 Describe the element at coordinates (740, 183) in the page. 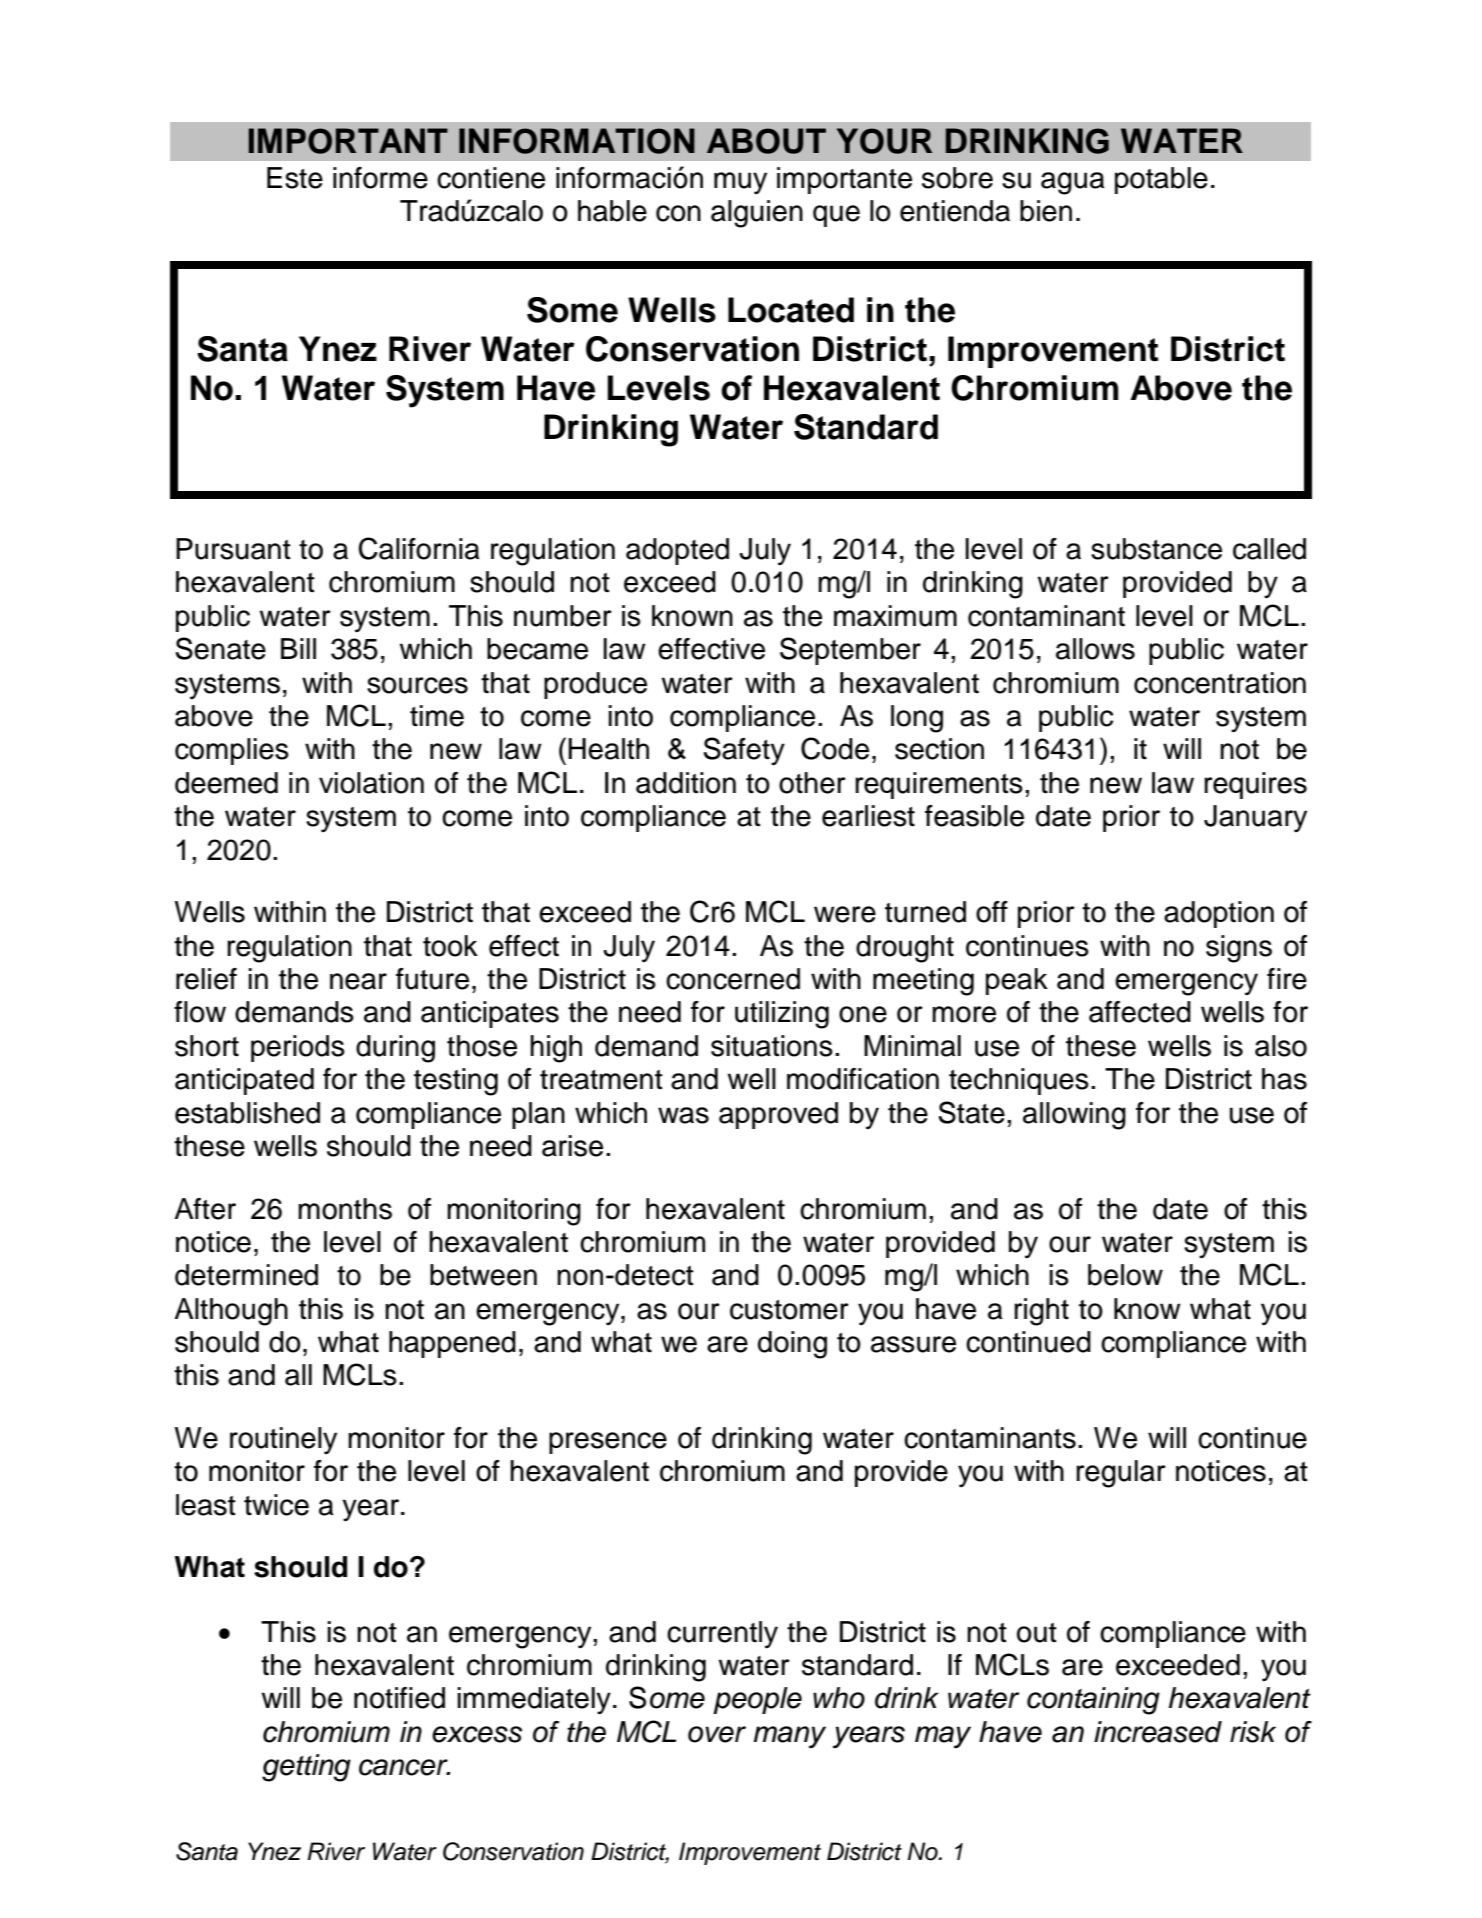

I see `muy` at that location.
